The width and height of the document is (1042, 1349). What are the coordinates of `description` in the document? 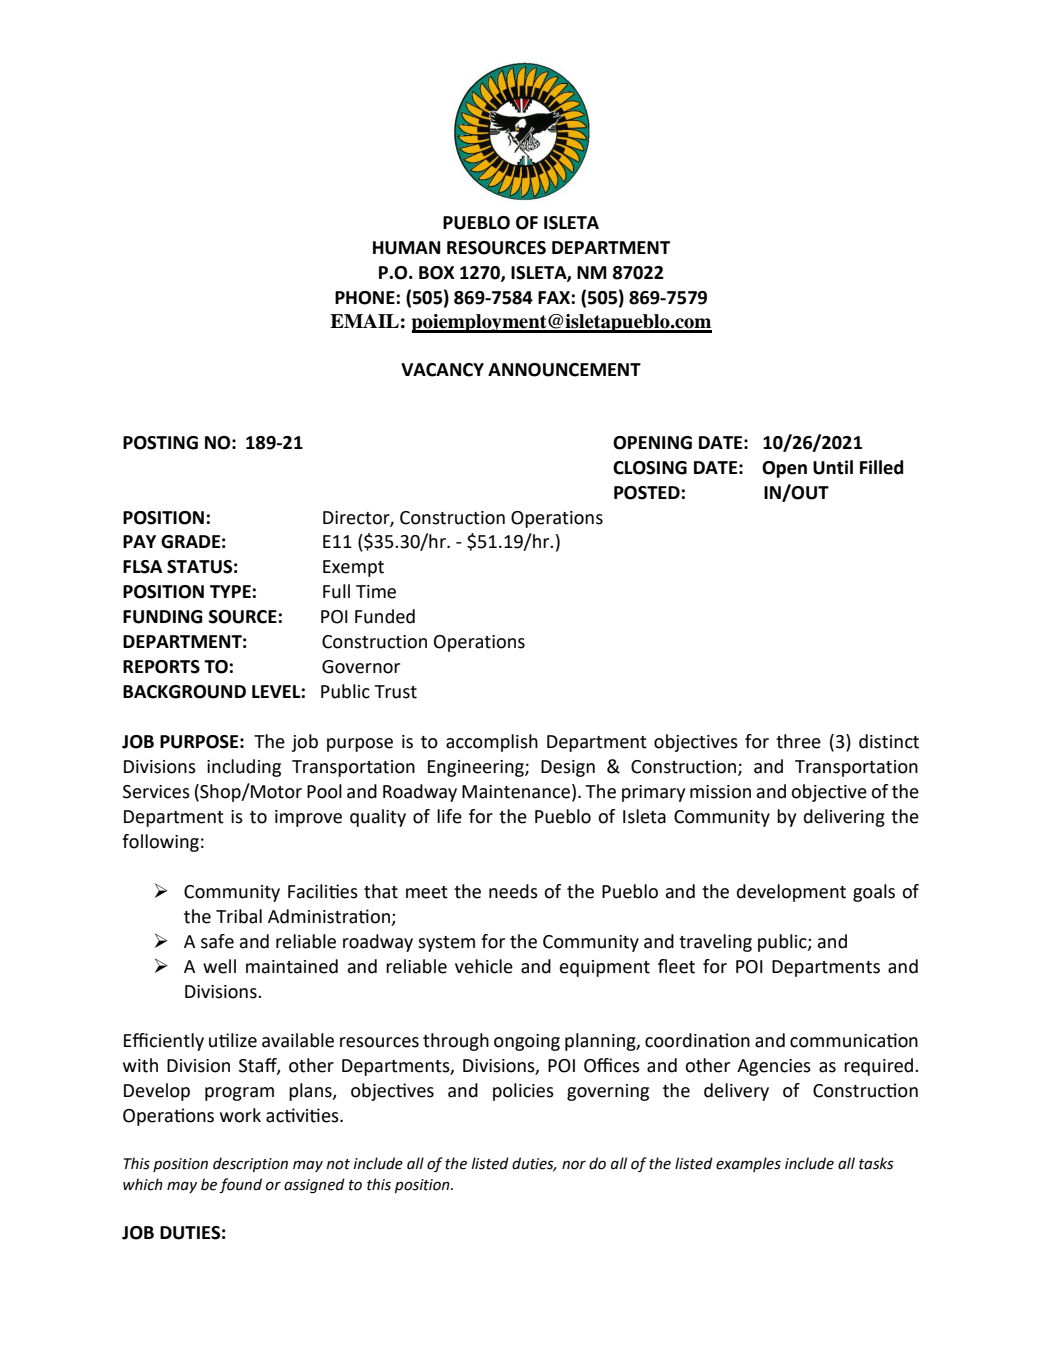 It's located at (250, 1164).
